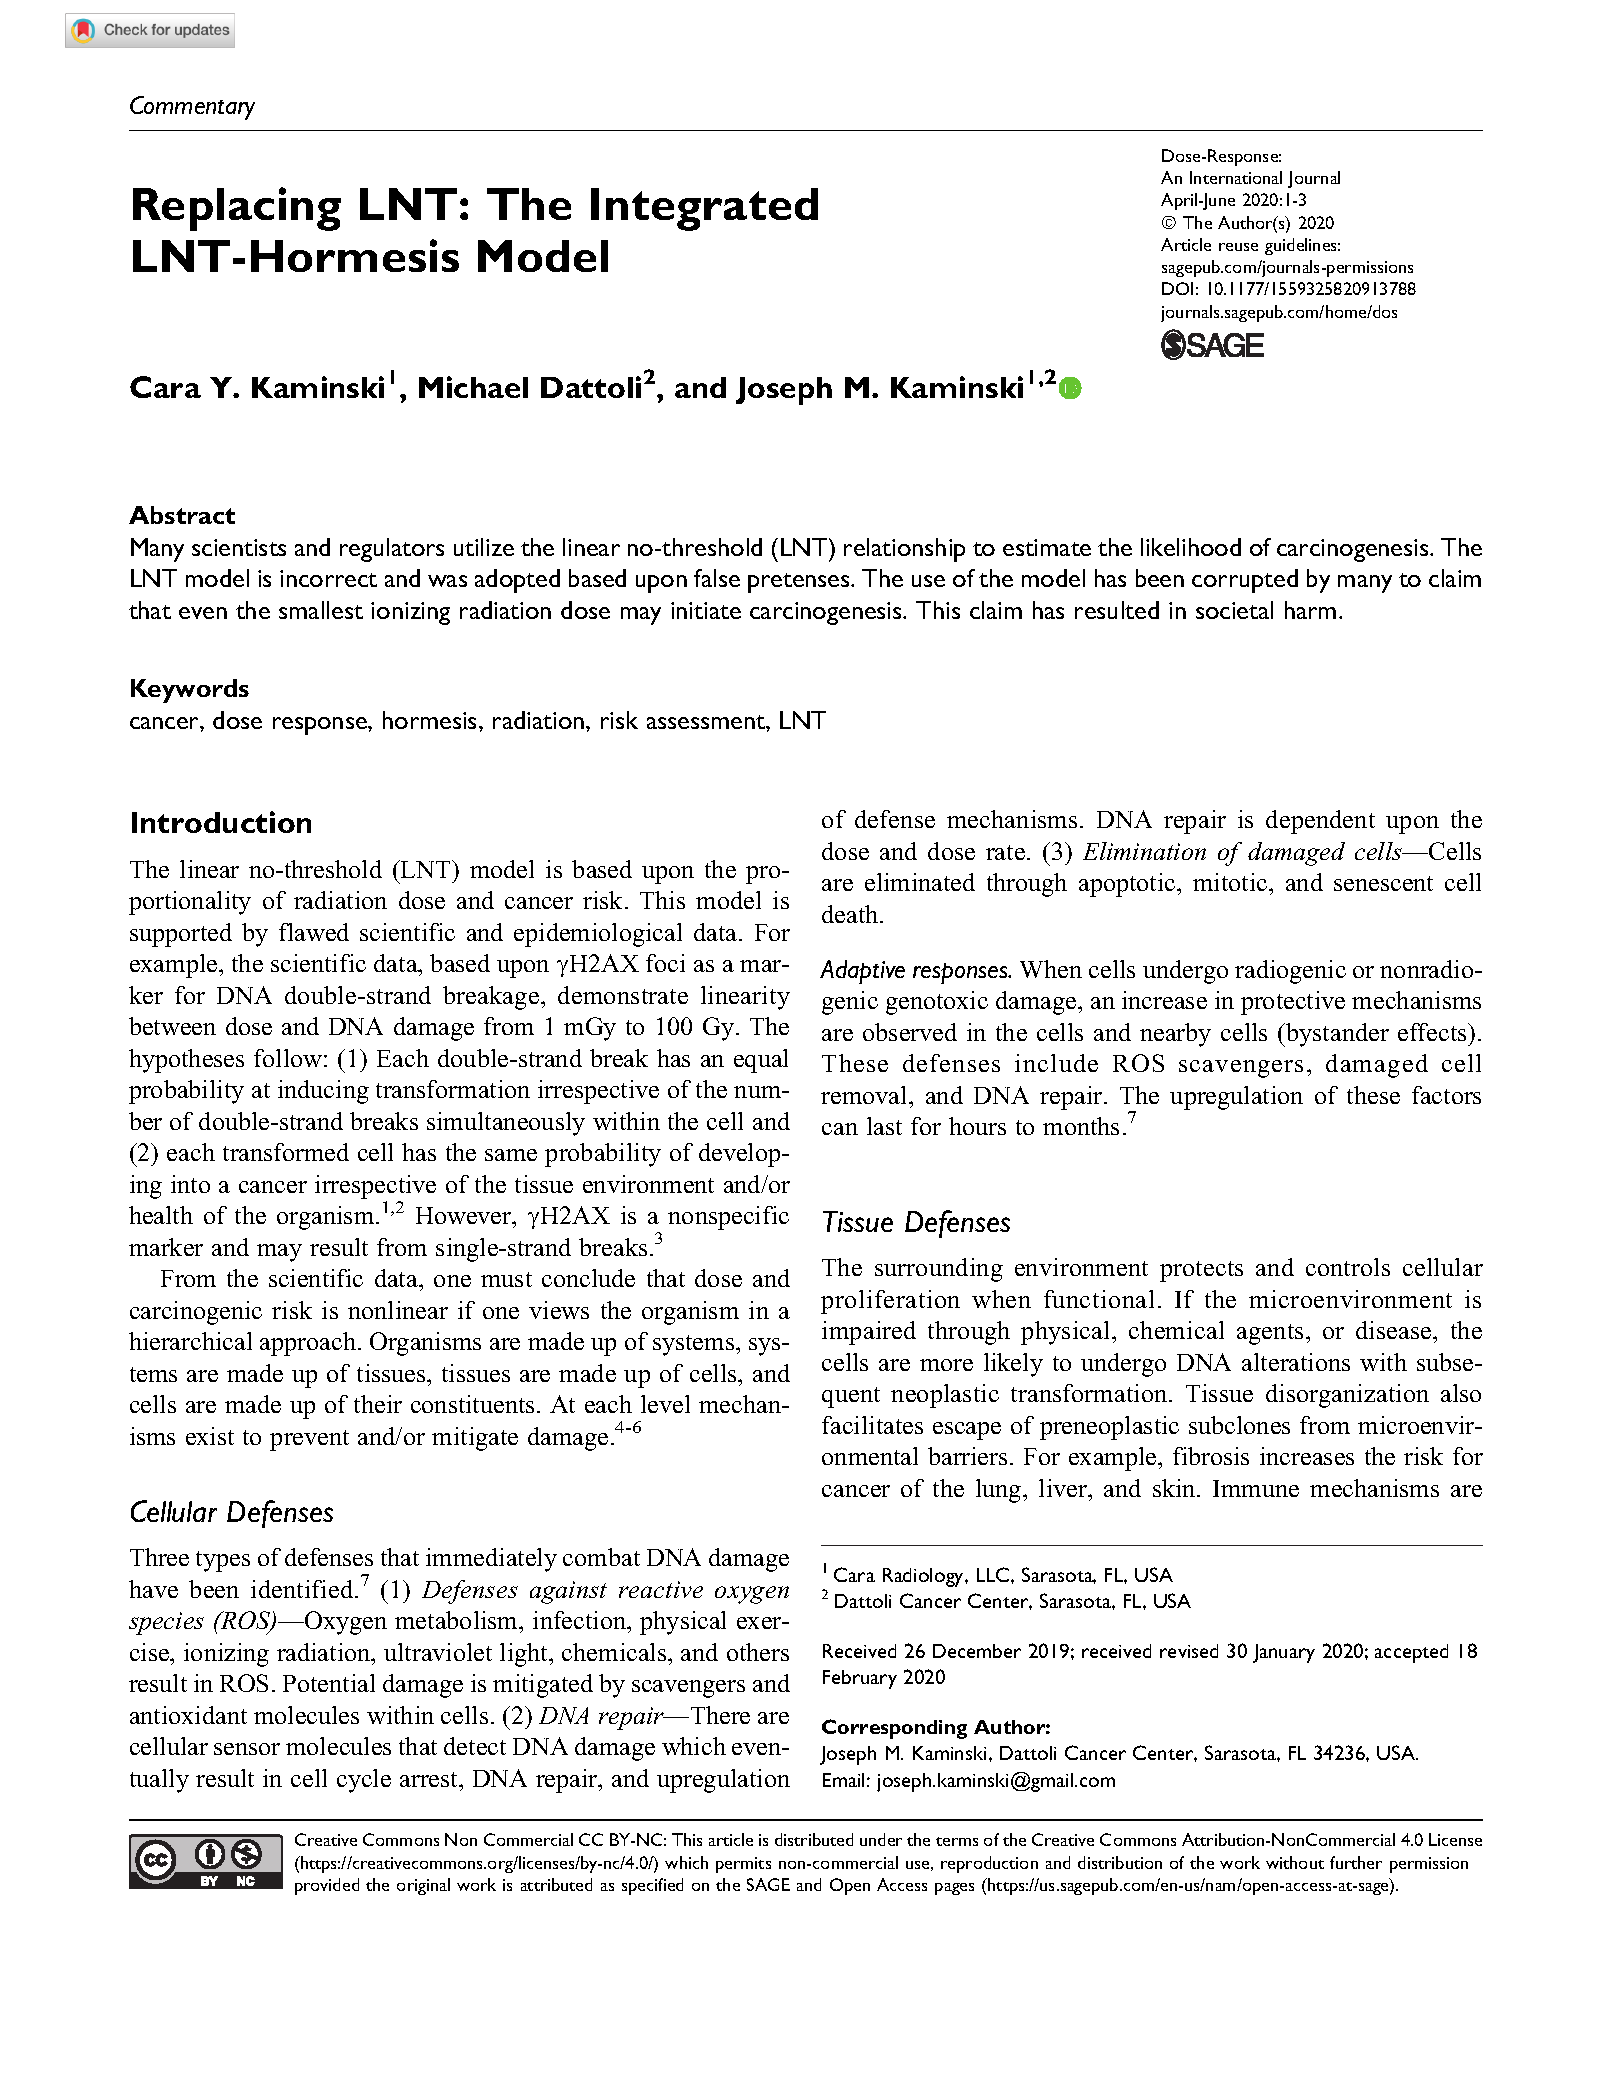 The width and height of the screenshot is (1612, 2086). I want to click on International, so click(1236, 177).
